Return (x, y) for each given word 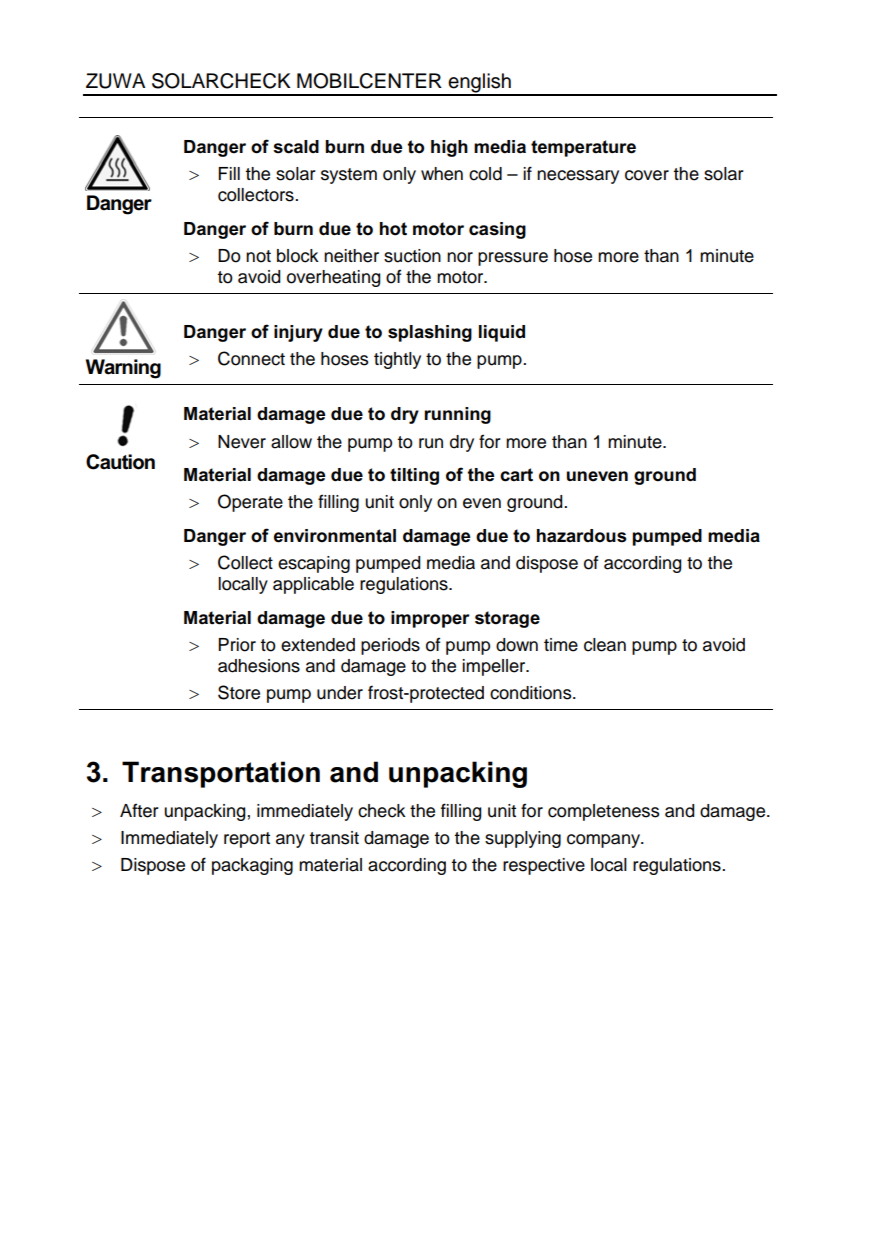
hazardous (581, 536)
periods (390, 646)
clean (605, 645)
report (247, 840)
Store (239, 692)
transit (334, 838)
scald (296, 147)
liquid (502, 333)
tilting (414, 476)
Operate (250, 503)
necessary (578, 177)
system (349, 176)
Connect (251, 358)
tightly (397, 360)
